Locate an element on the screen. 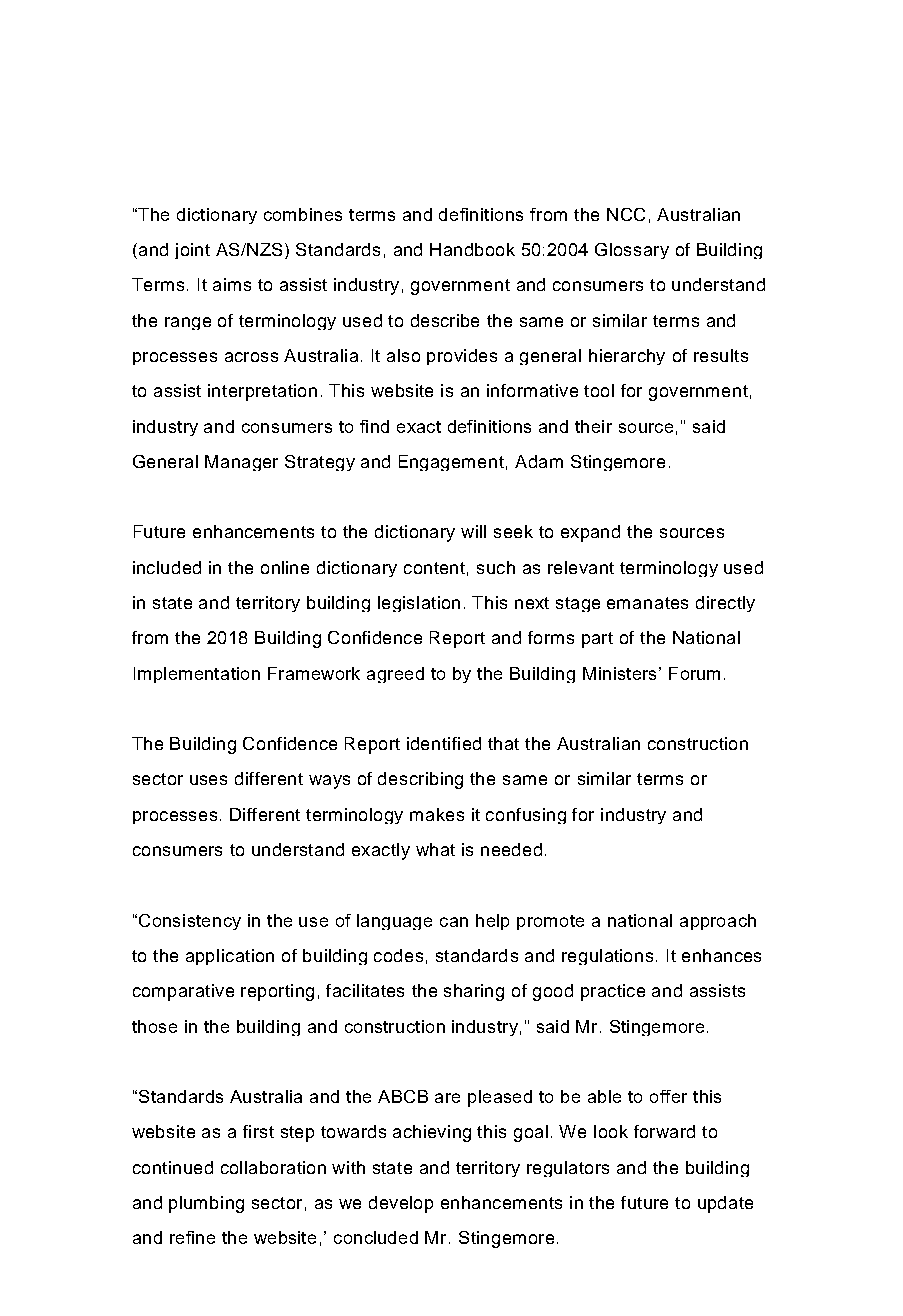  sharing is located at coordinates (474, 992).
